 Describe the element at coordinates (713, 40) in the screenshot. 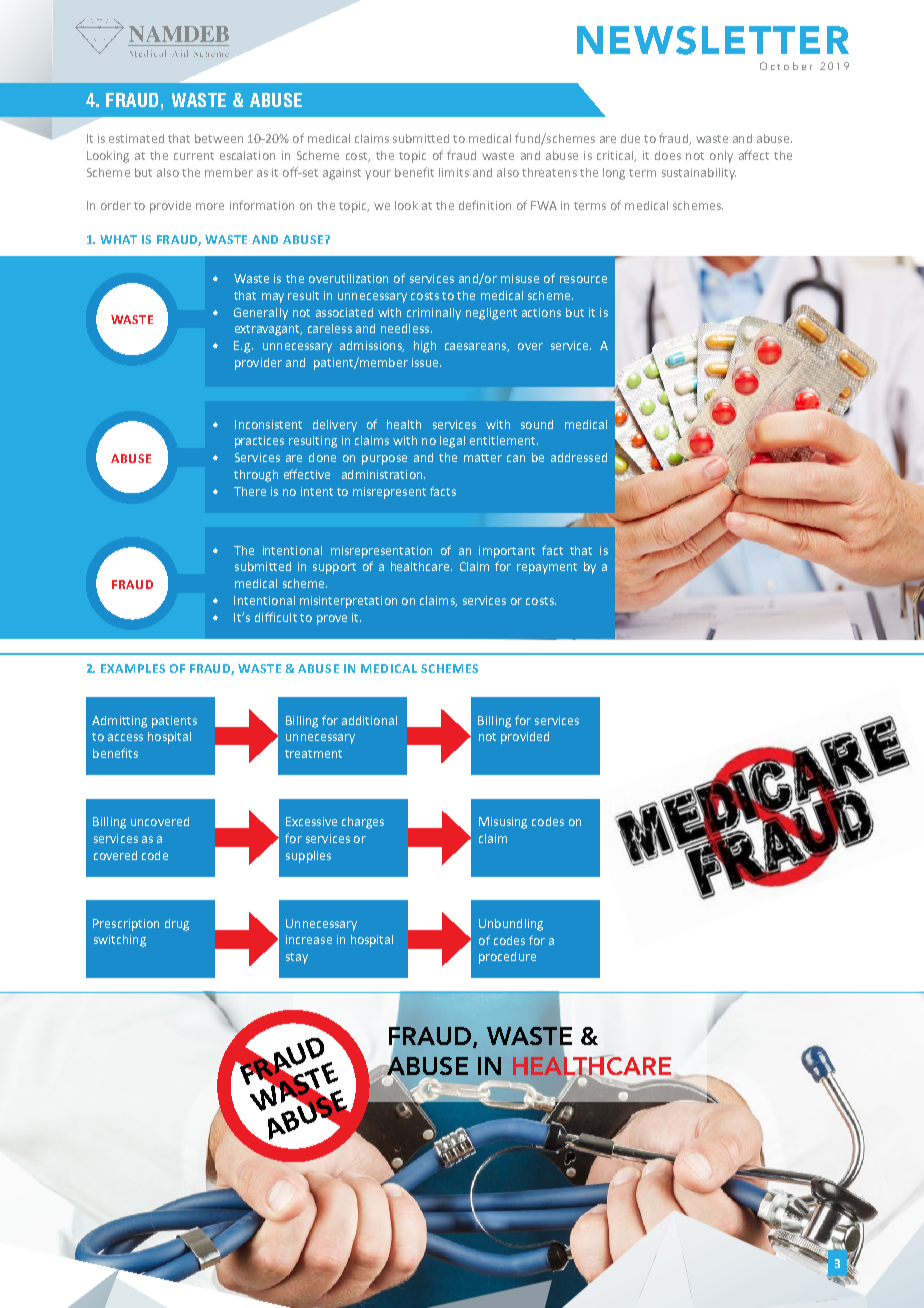

I see `Newsletter` at that location.
